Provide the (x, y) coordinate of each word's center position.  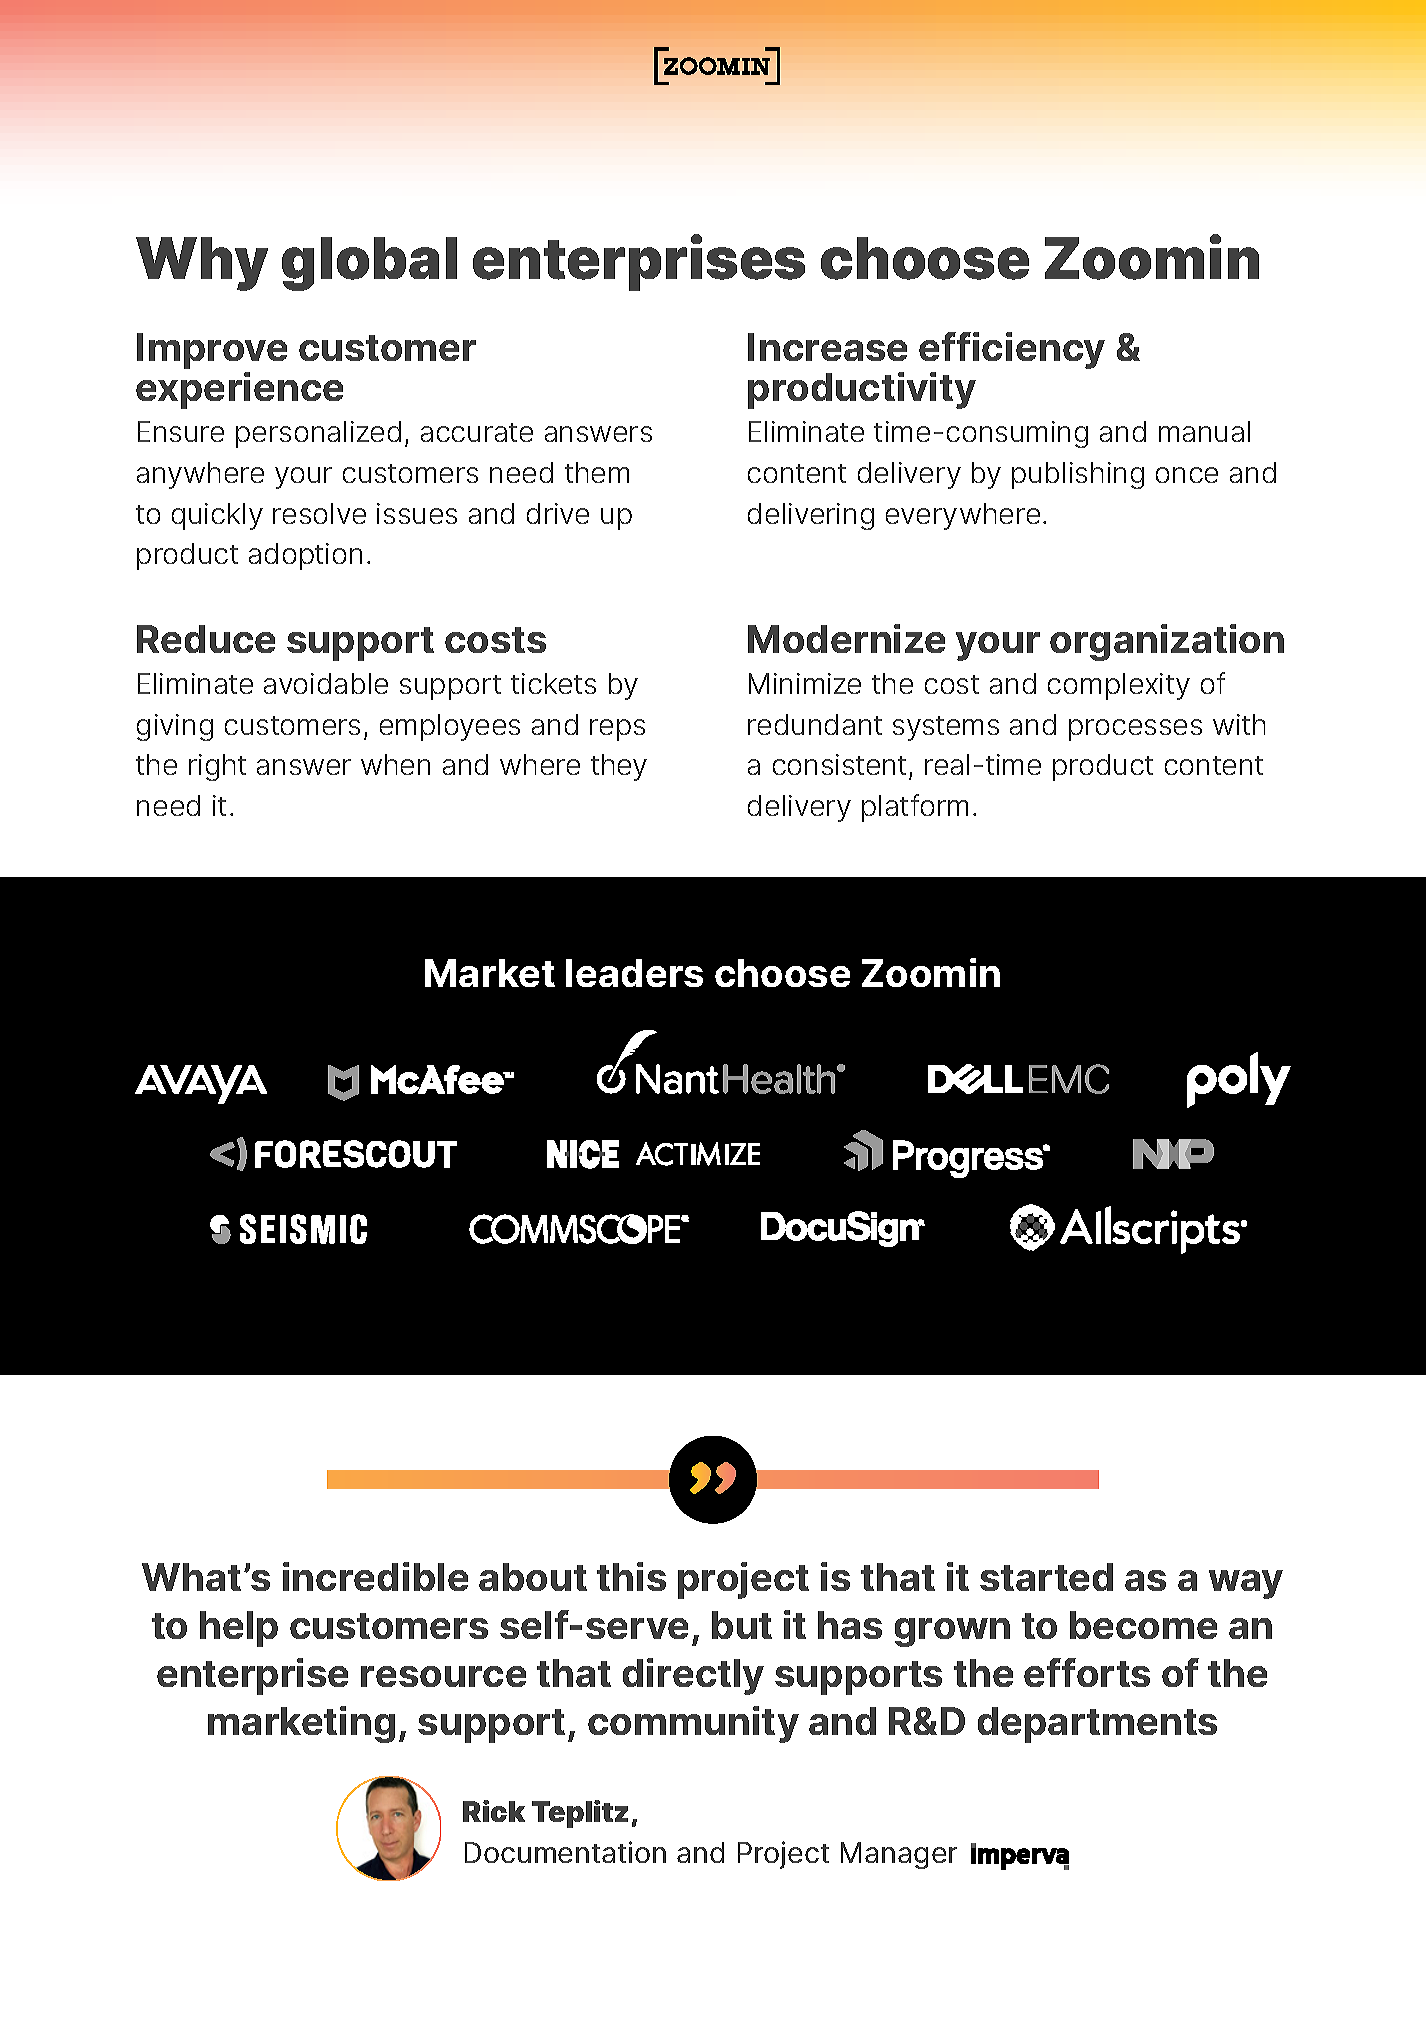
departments (1097, 1725)
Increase (827, 347)
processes (1135, 730)
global (369, 264)
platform (915, 808)
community (693, 1724)
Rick (494, 1811)
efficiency (1012, 350)
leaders (634, 973)
